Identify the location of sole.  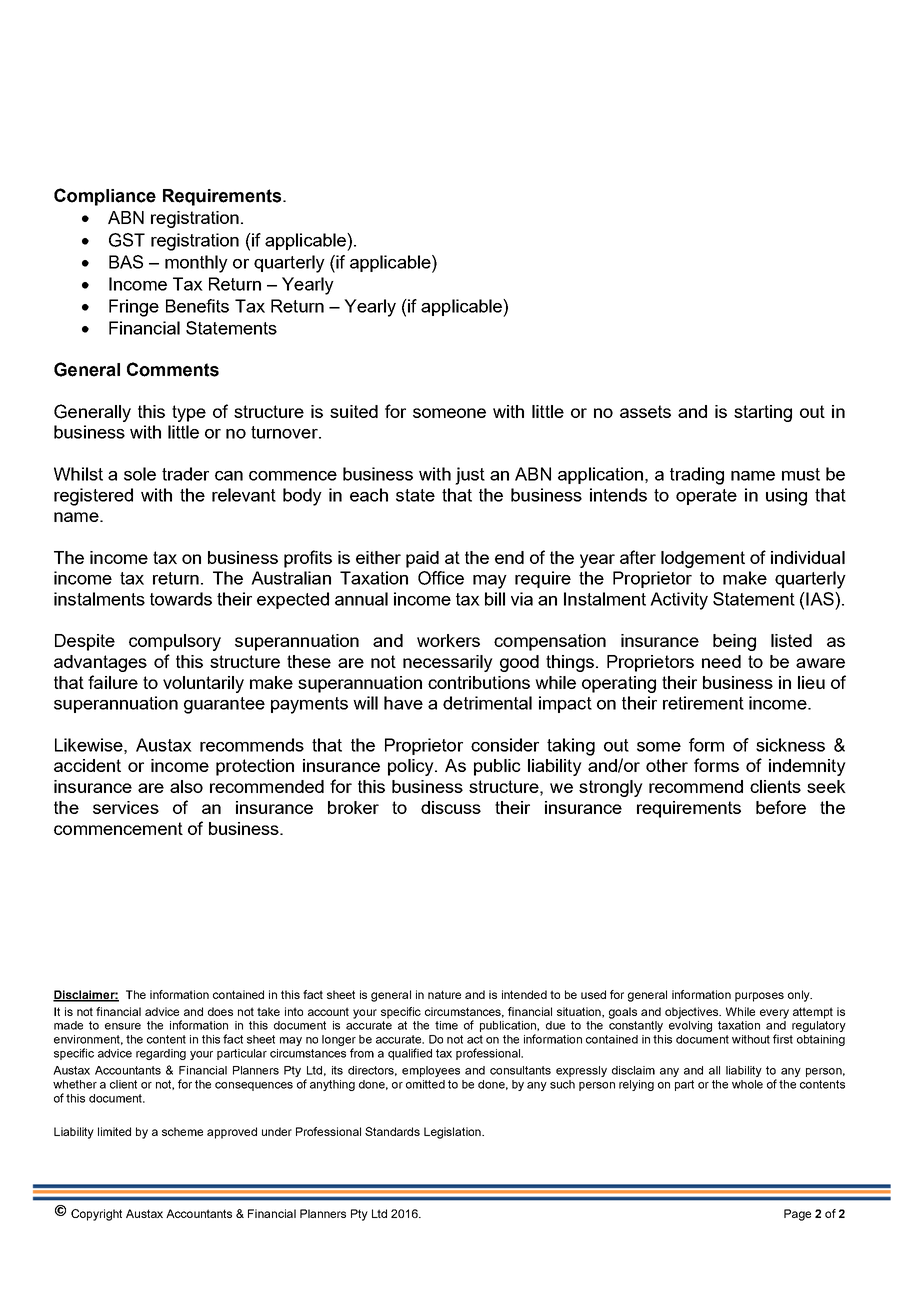
(140, 474).
